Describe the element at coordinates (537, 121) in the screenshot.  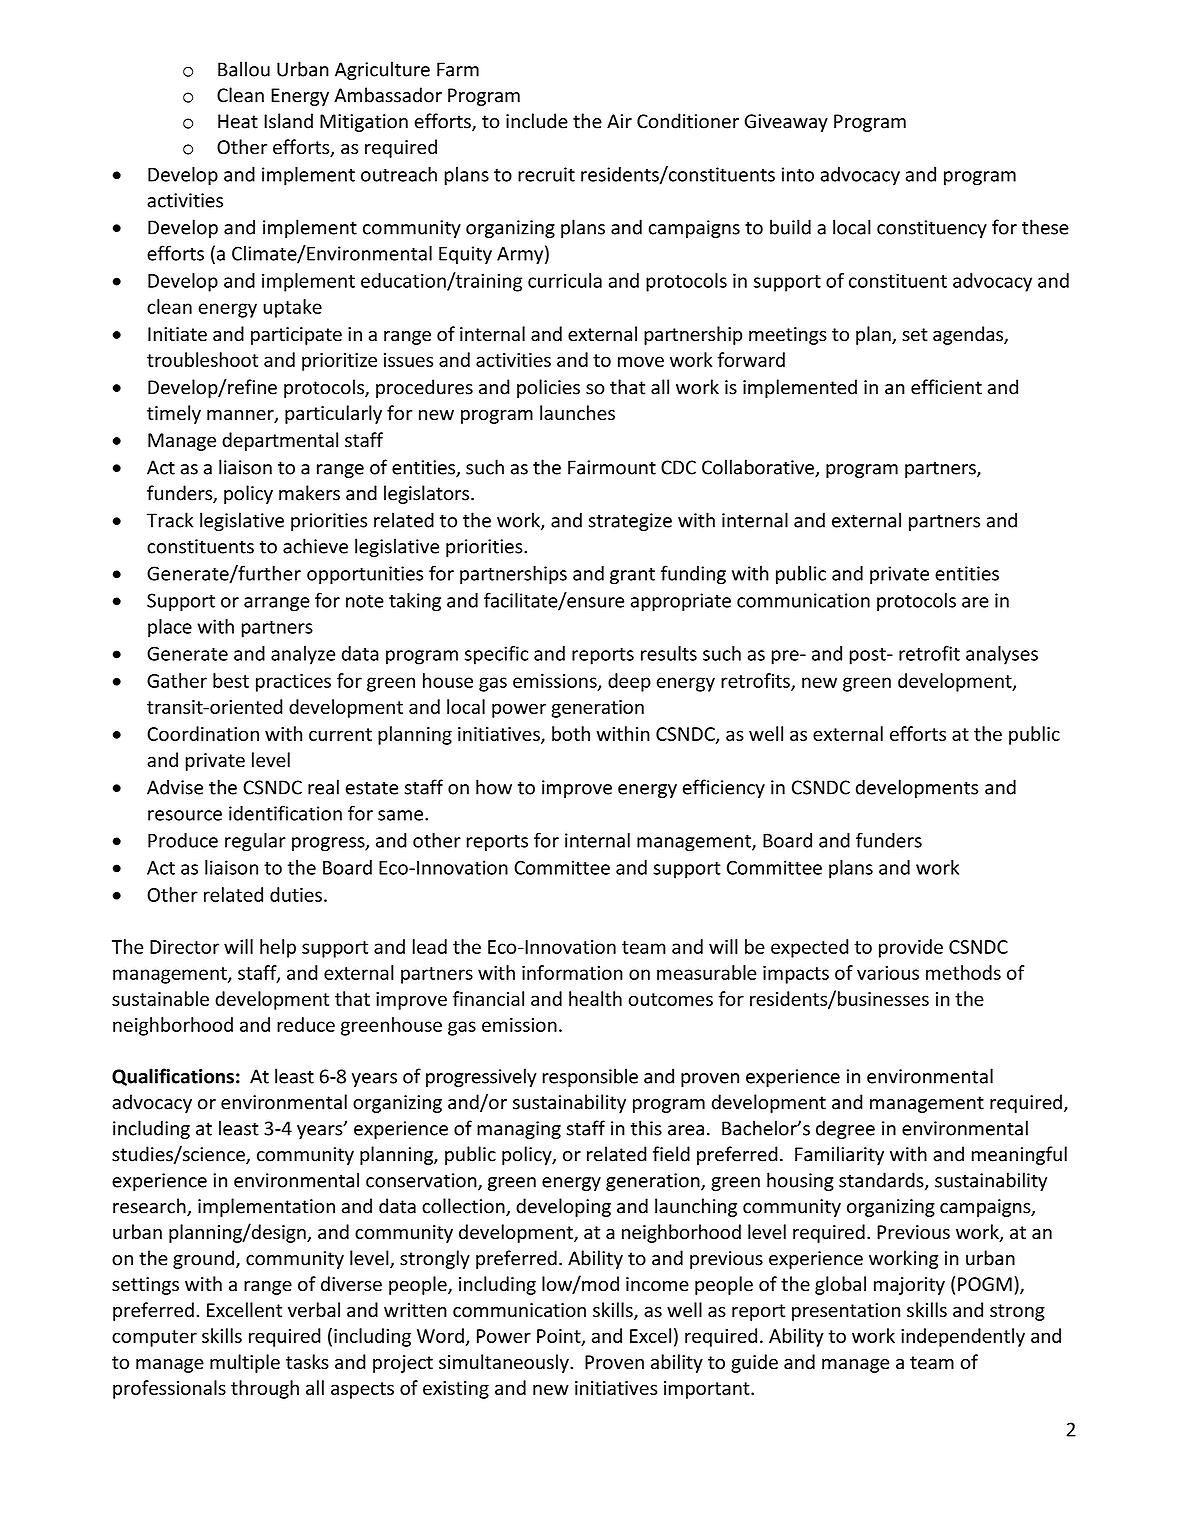
I see `include` at that location.
